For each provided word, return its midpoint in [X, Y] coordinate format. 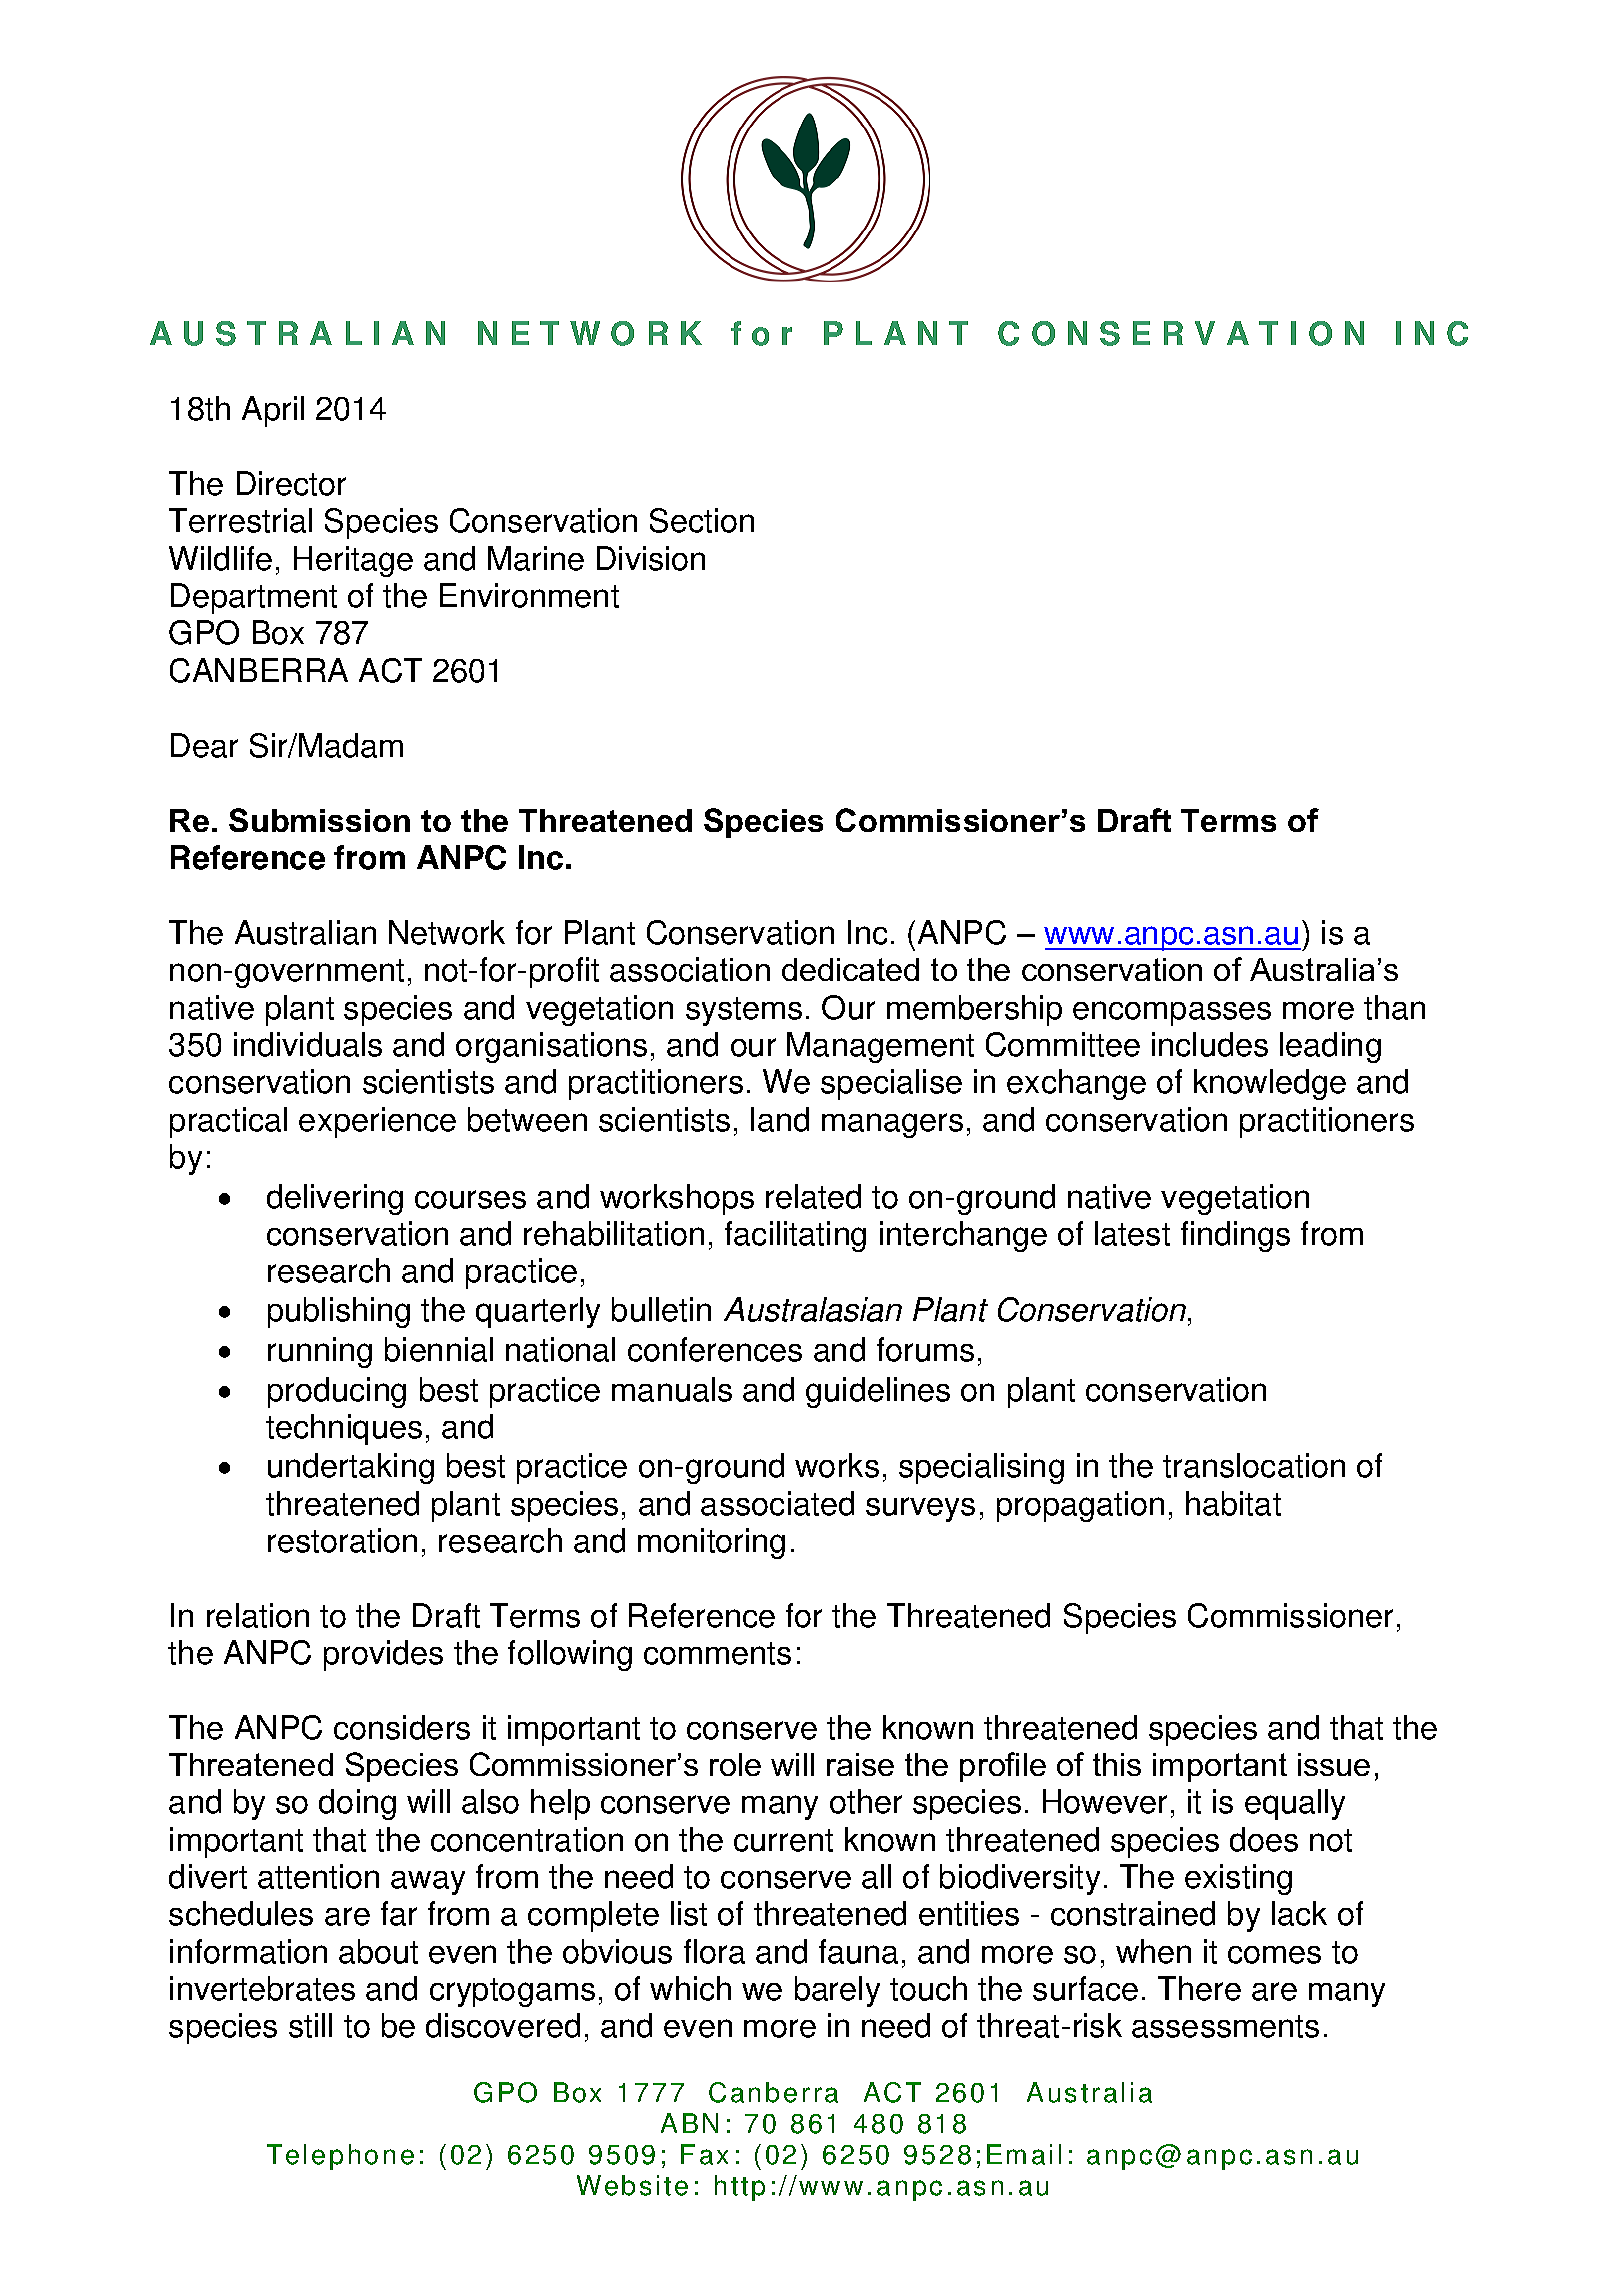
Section [702, 520]
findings [1235, 1236]
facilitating [795, 1236]
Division [651, 558]
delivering [335, 1199]
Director [291, 483]
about [378, 1951]
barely [837, 1991]
